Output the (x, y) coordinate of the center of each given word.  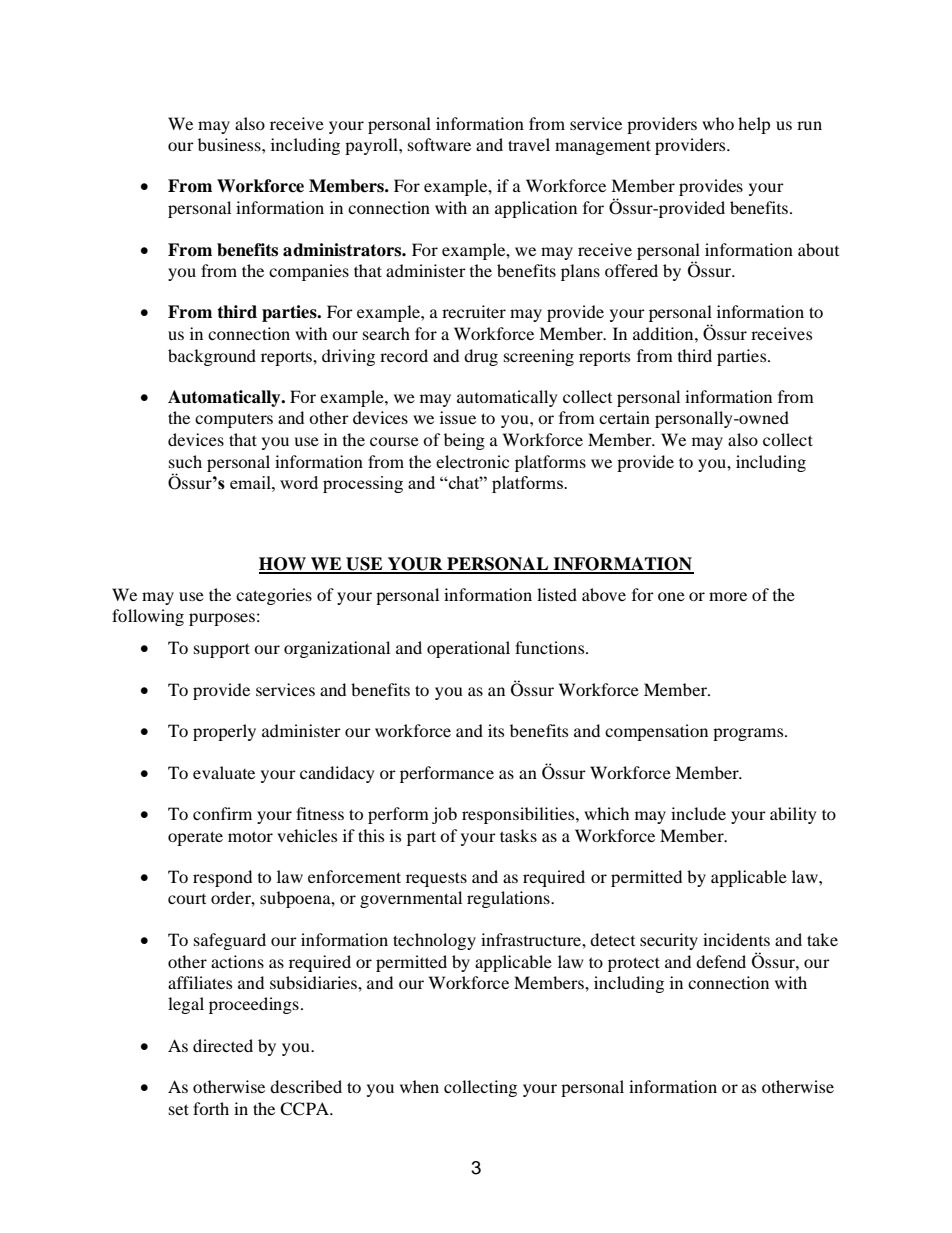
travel (529, 144)
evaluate (224, 772)
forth (211, 1108)
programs (749, 734)
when (419, 1086)
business (230, 144)
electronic (472, 461)
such (185, 461)
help (754, 125)
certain (624, 417)
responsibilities (519, 815)
